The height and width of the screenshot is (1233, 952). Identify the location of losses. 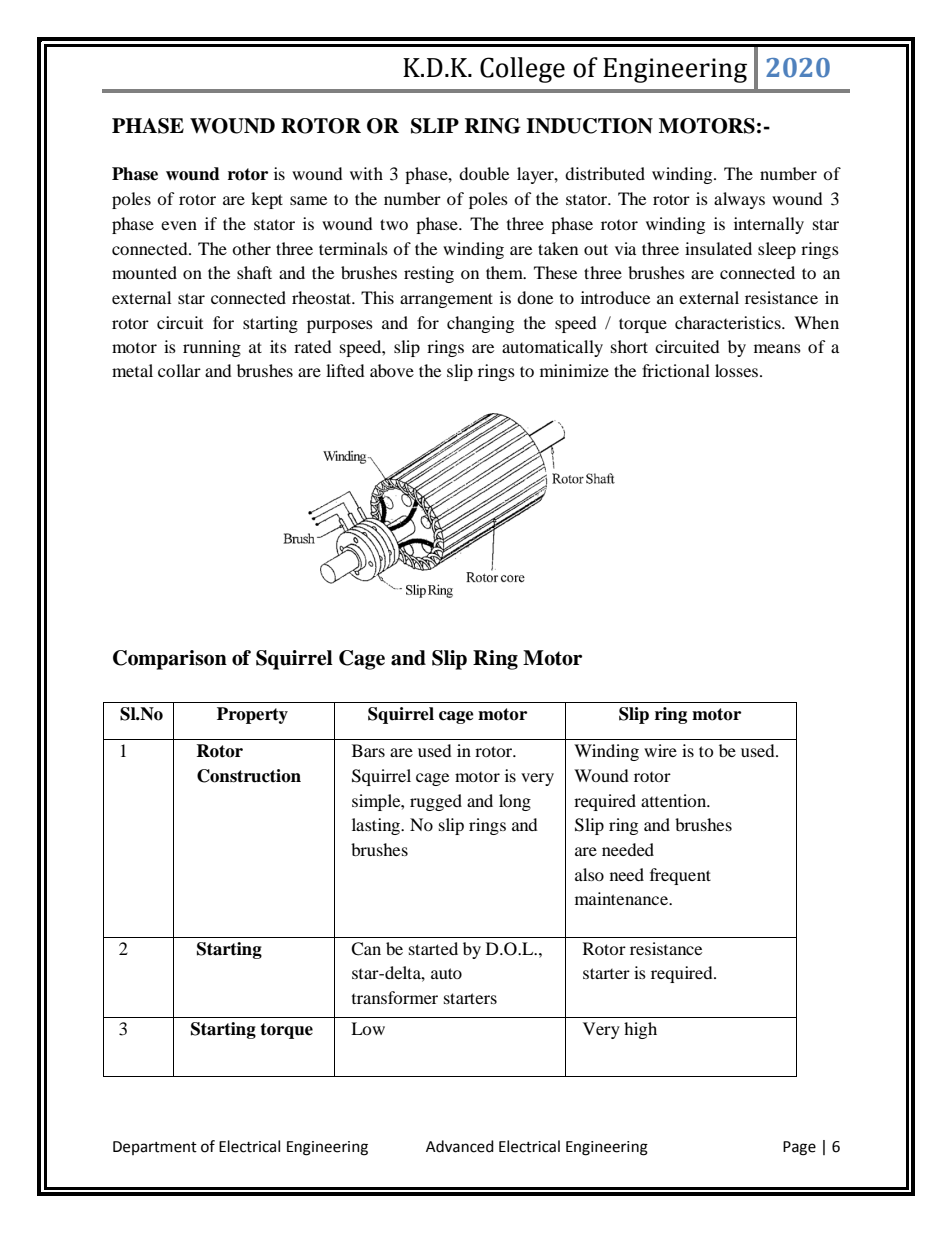
(738, 370).
